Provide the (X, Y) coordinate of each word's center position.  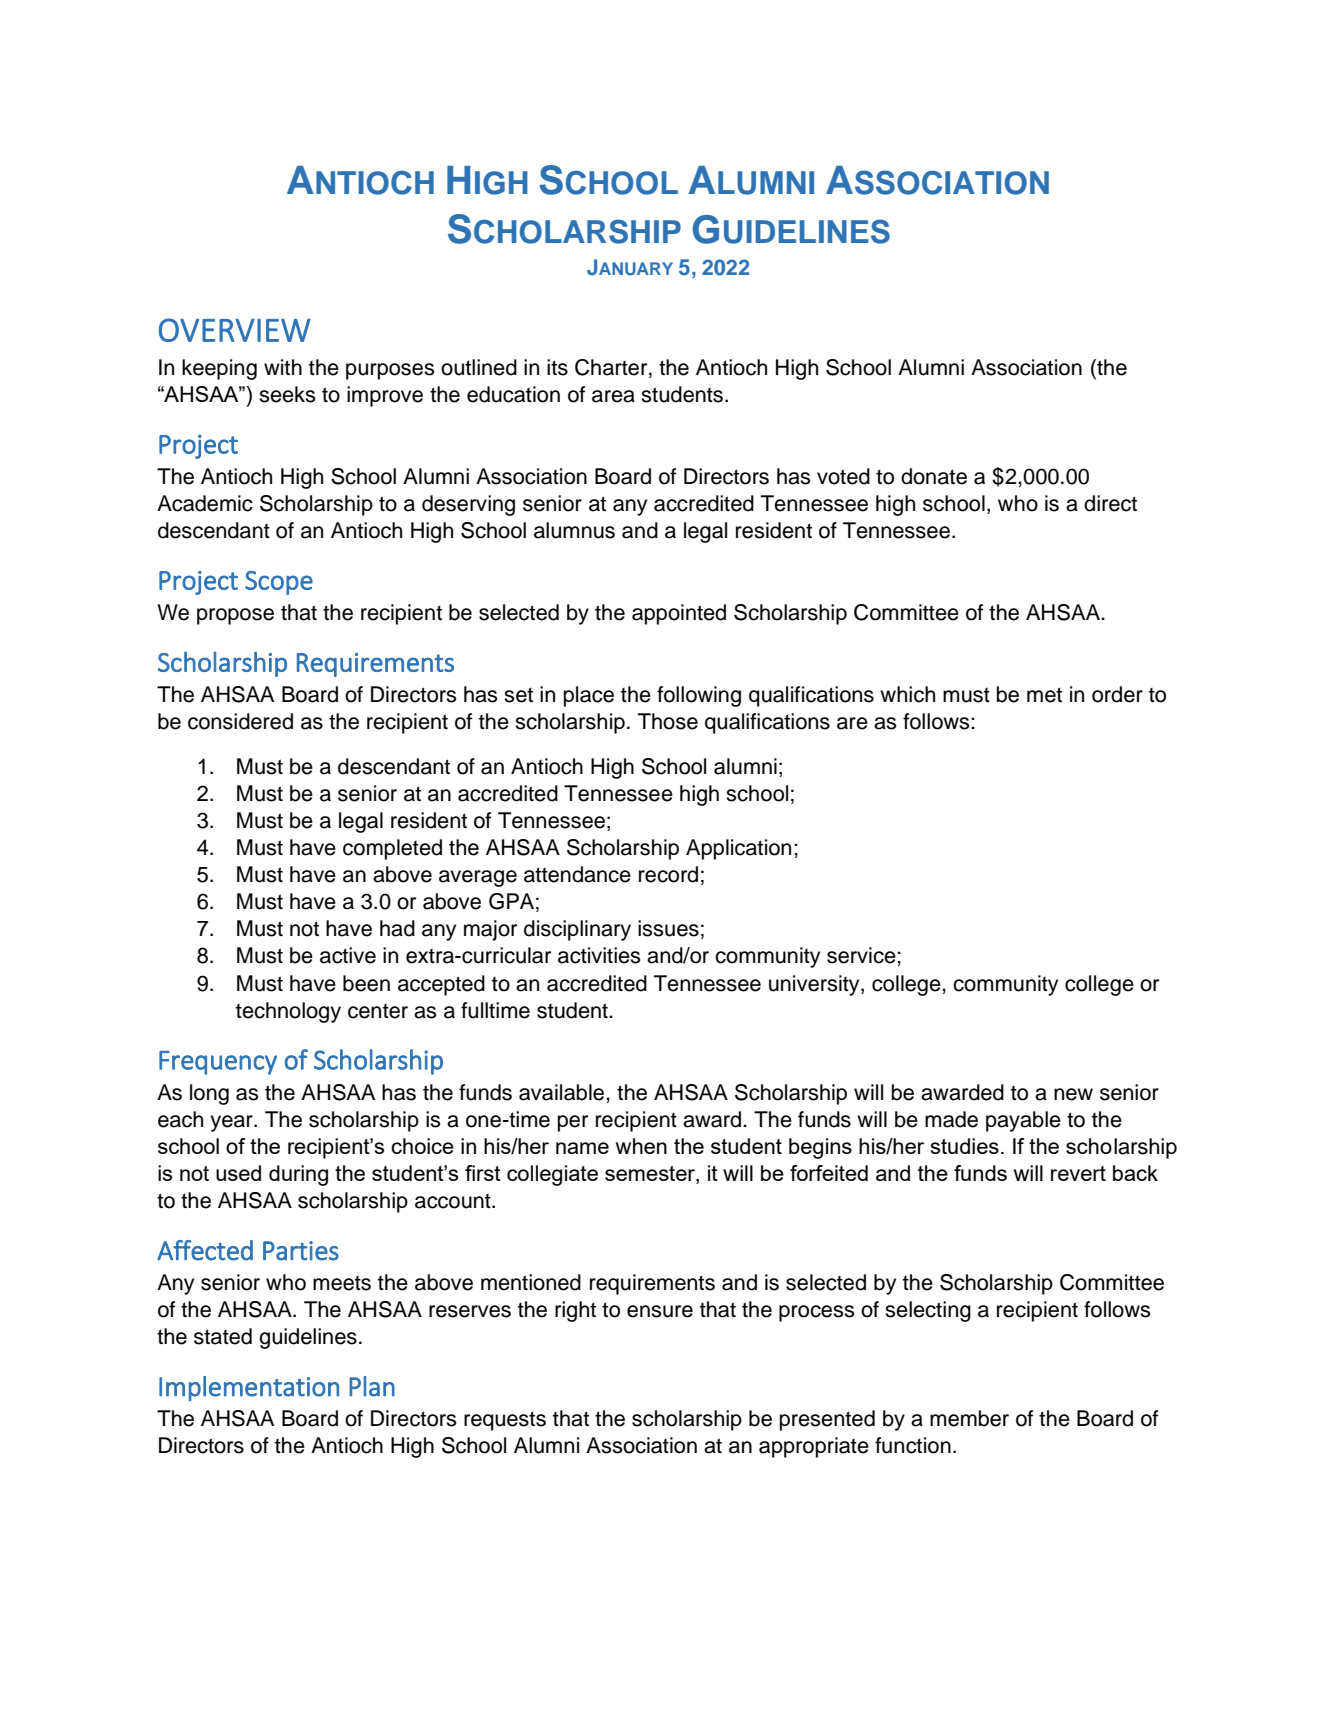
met (1044, 695)
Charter (612, 367)
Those (668, 721)
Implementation (249, 1388)
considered (240, 721)
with (283, 367)
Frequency (218, 1063)
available (563, 1092)
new (1073, 1094)
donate (934, 476)
